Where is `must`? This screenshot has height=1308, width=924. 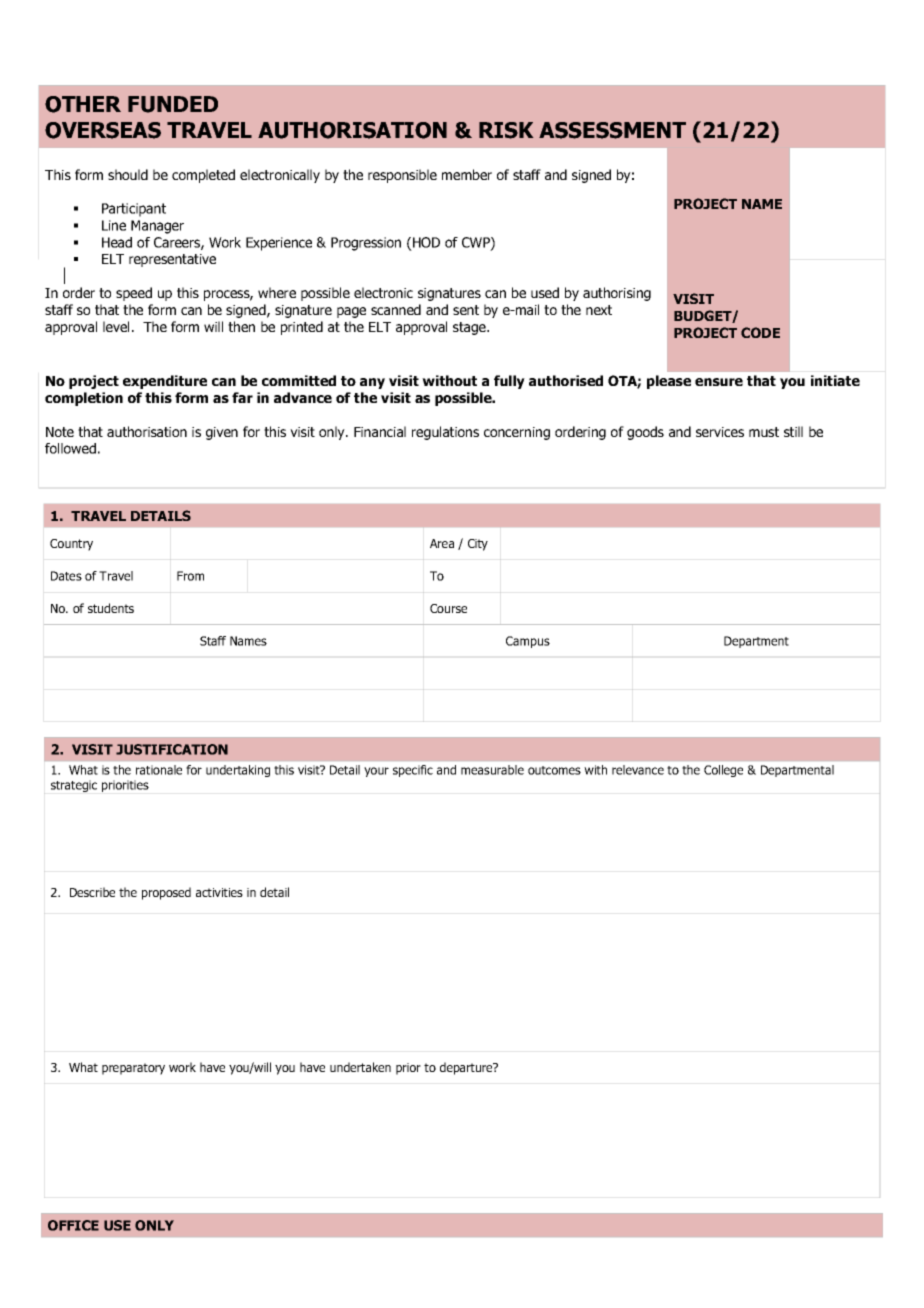
must is located at coordinates (764, 432).
